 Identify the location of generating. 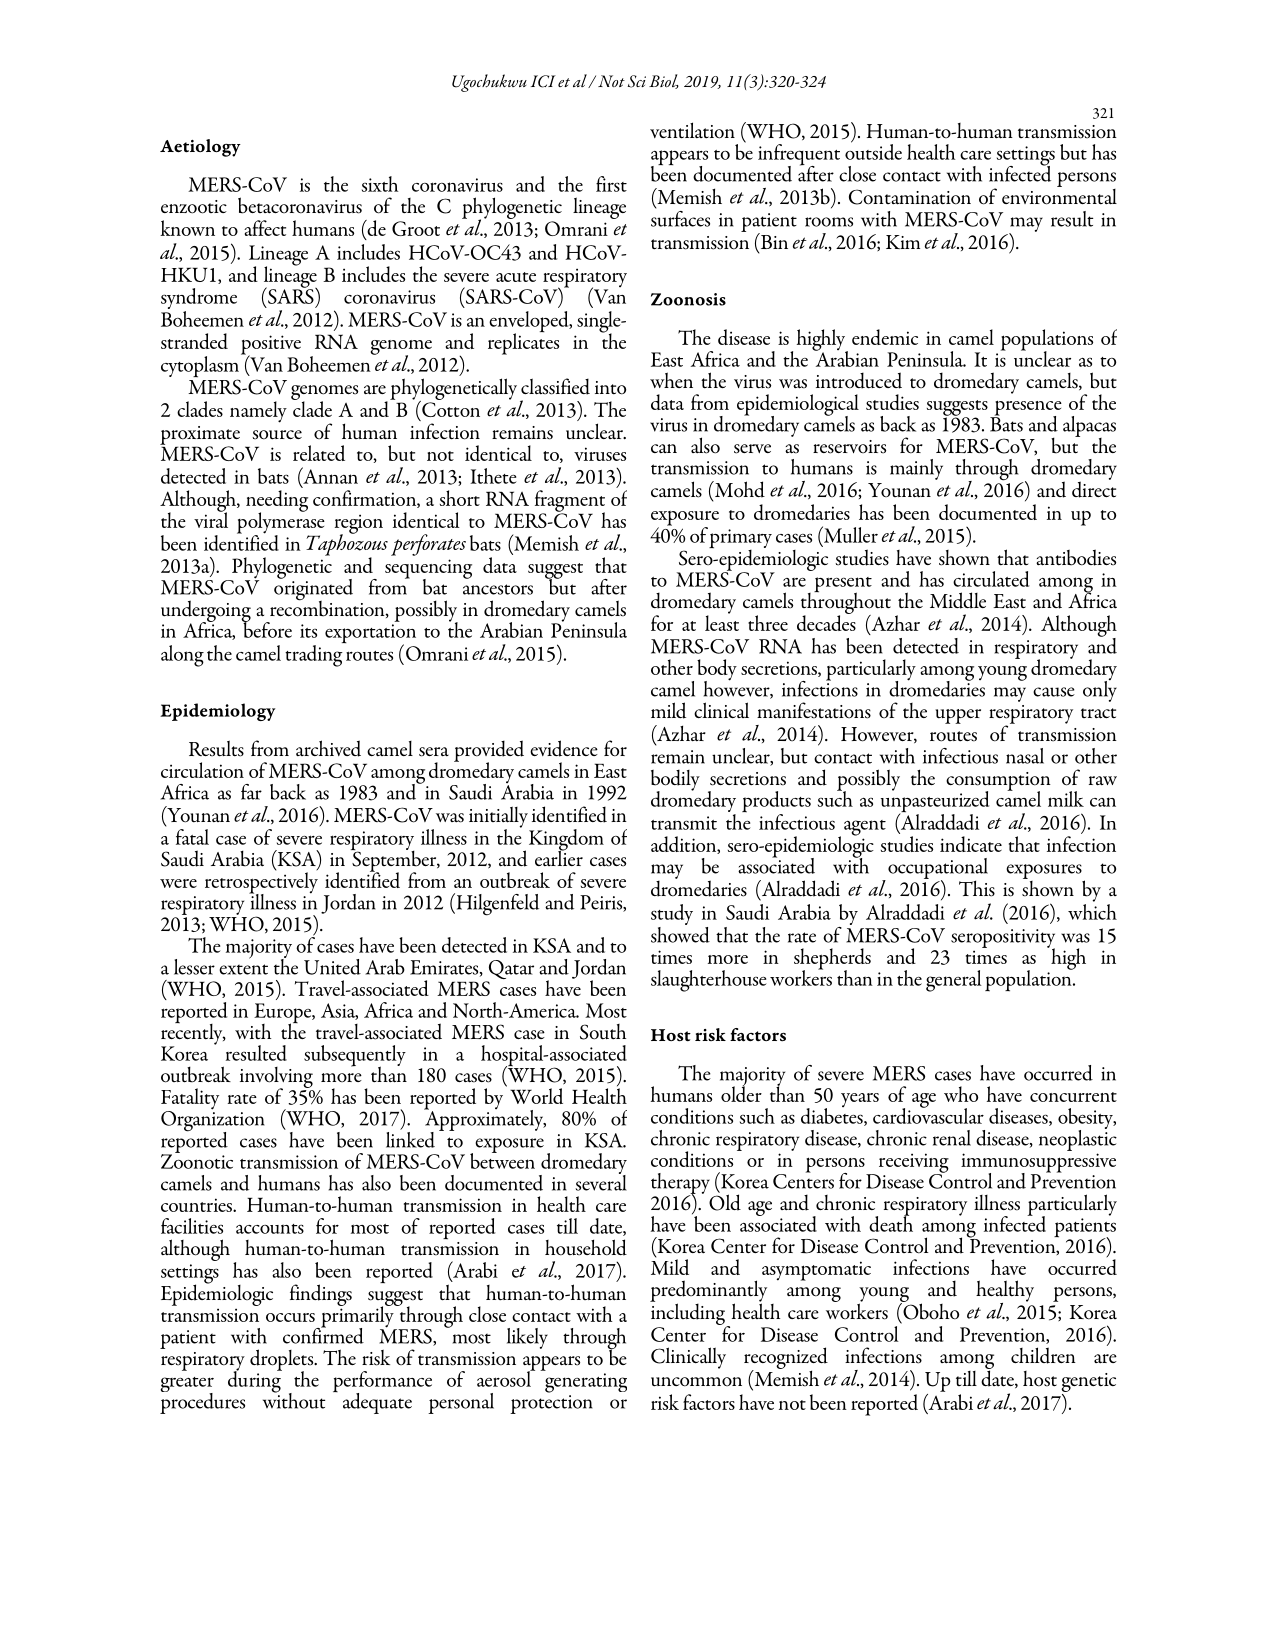
(586, 1383).
